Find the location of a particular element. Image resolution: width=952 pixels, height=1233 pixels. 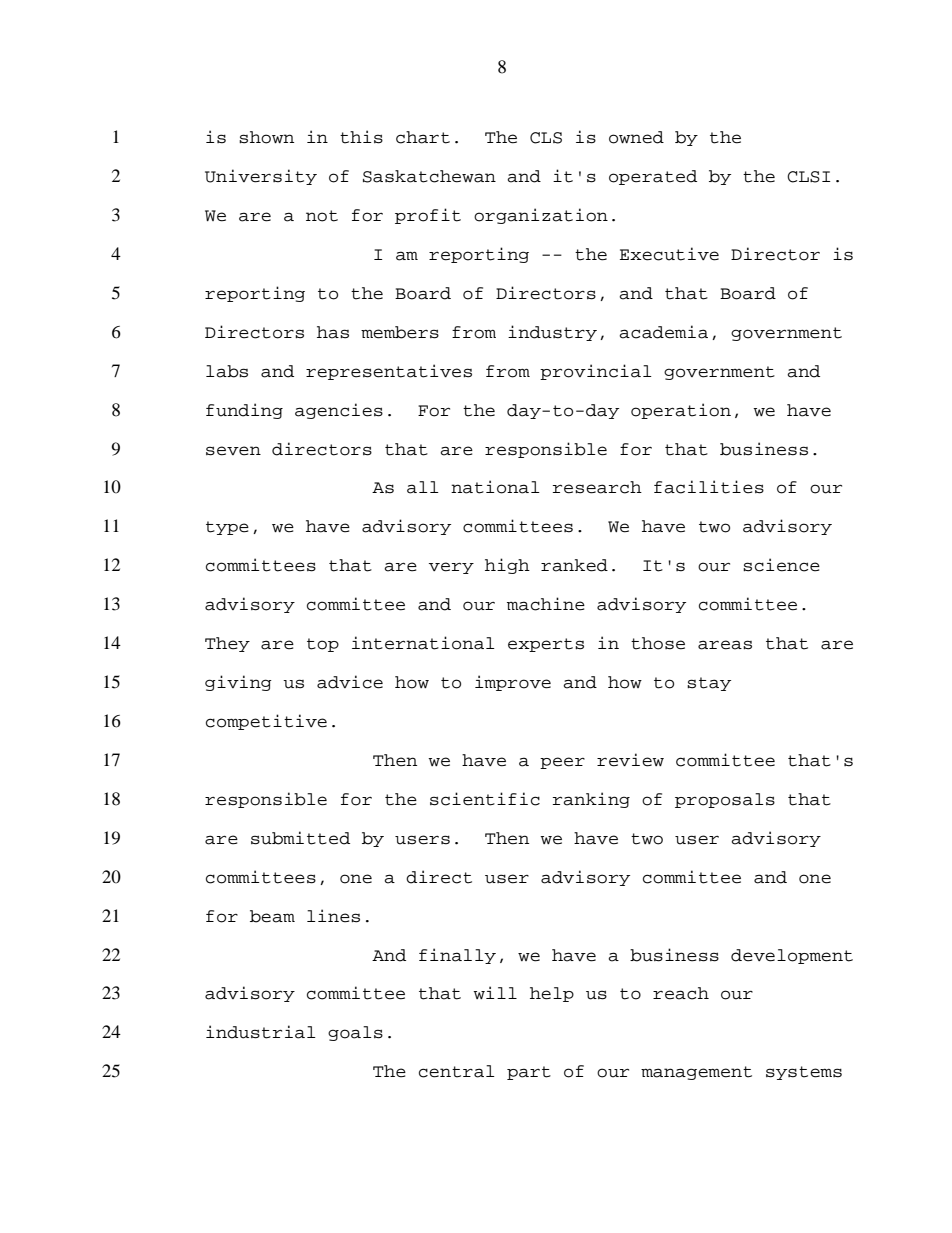

organization is located at coordinates (541, 216).
